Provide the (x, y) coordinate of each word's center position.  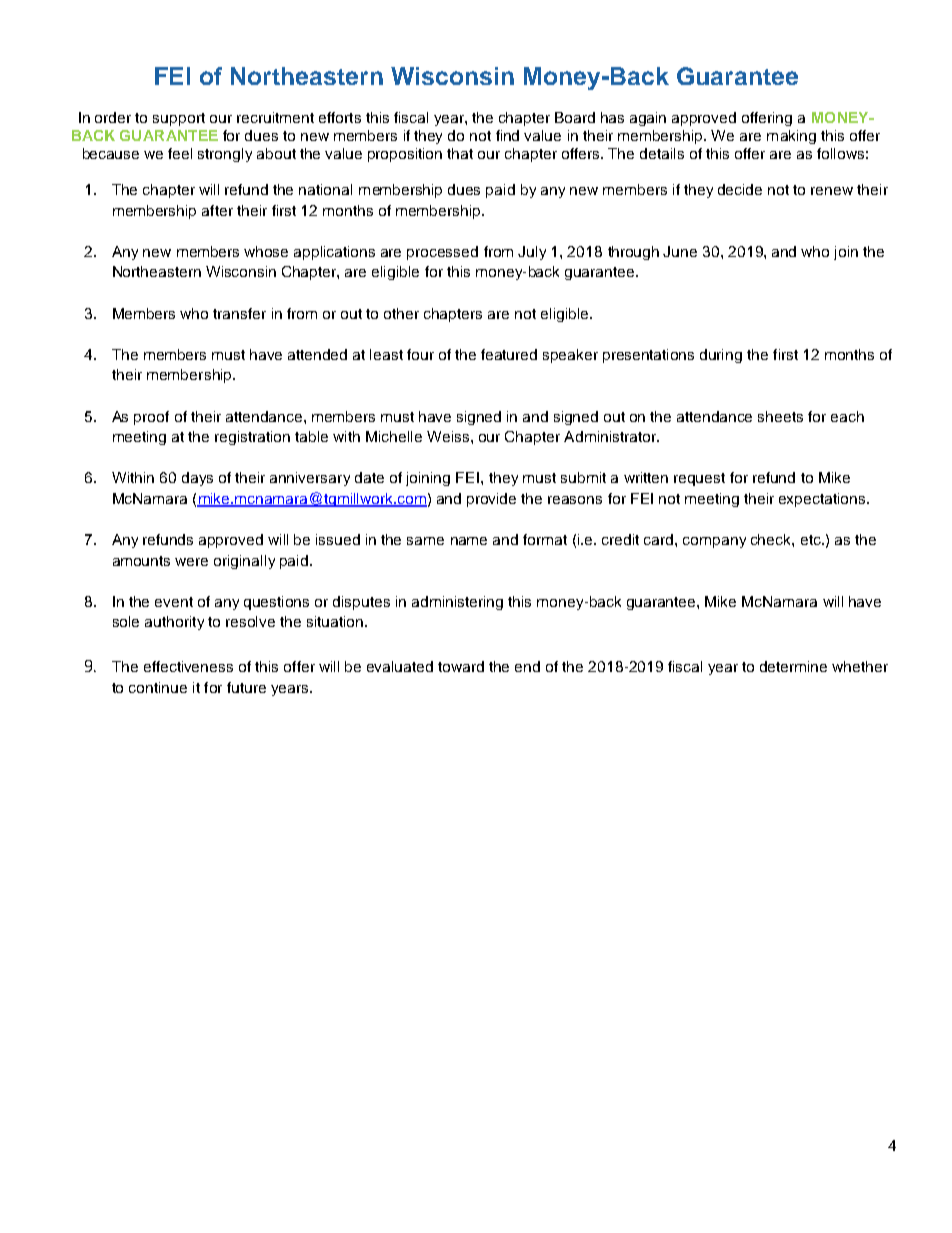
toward (461, 666)
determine (793, 666)
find (507, 135)
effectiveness (188, 666)
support (179, 119)
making (791, 137)
